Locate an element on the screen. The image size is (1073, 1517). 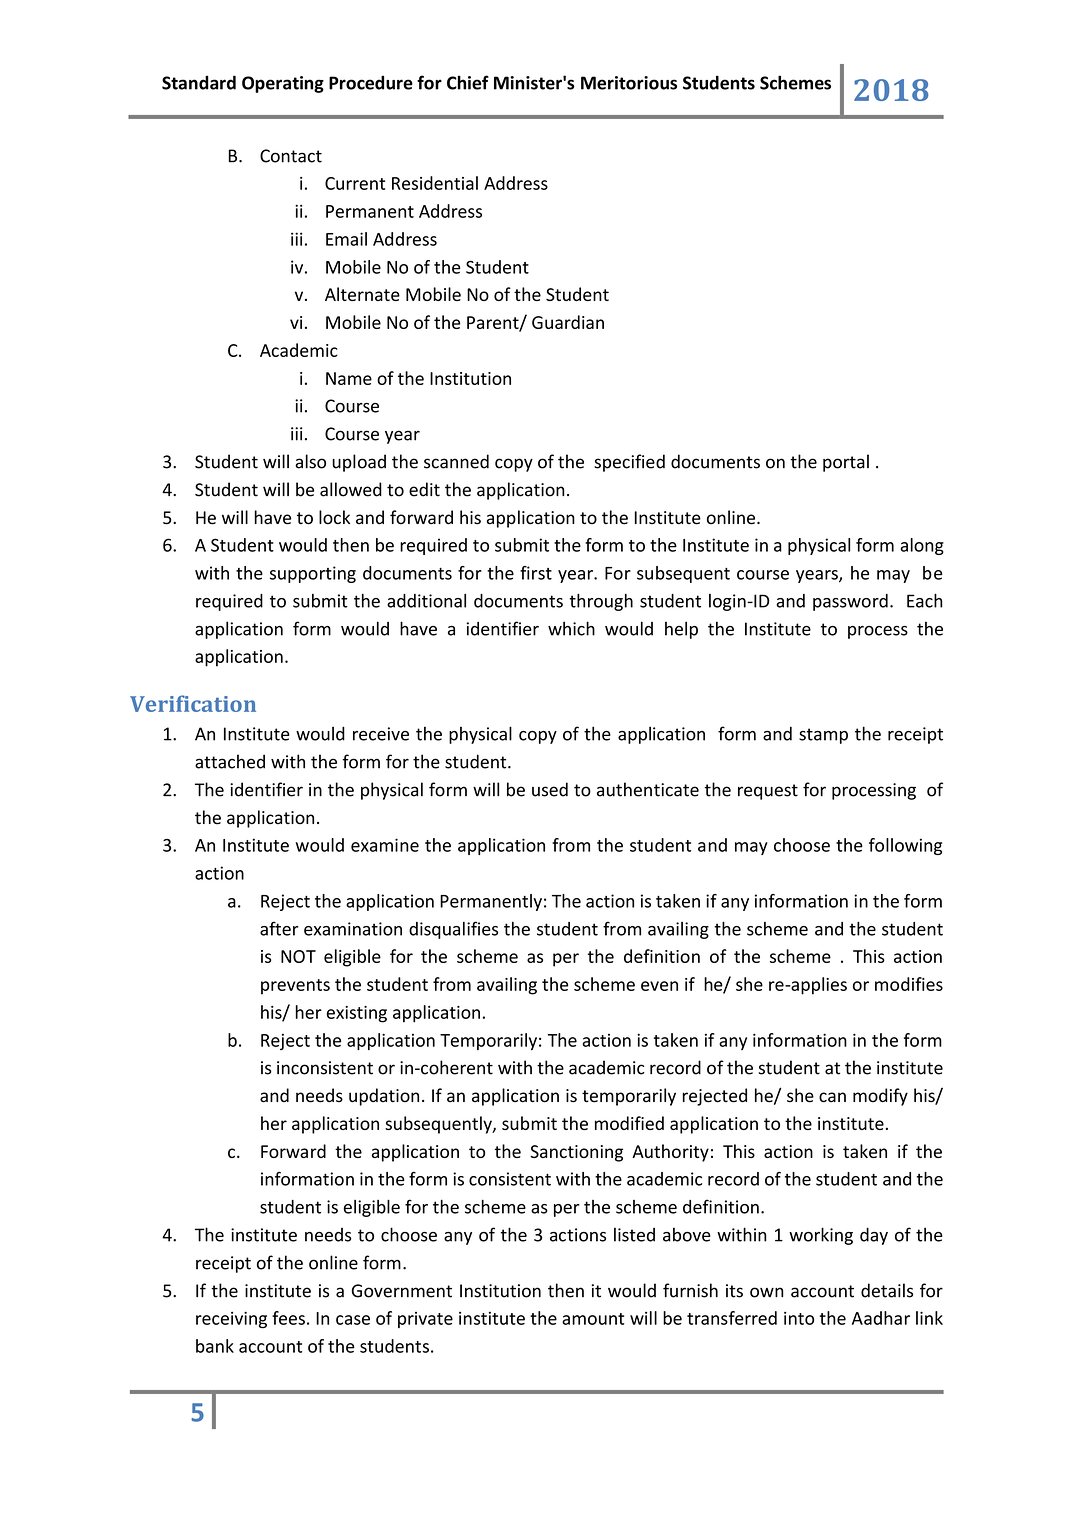
Guardian is located at coordinates (568, 322).
